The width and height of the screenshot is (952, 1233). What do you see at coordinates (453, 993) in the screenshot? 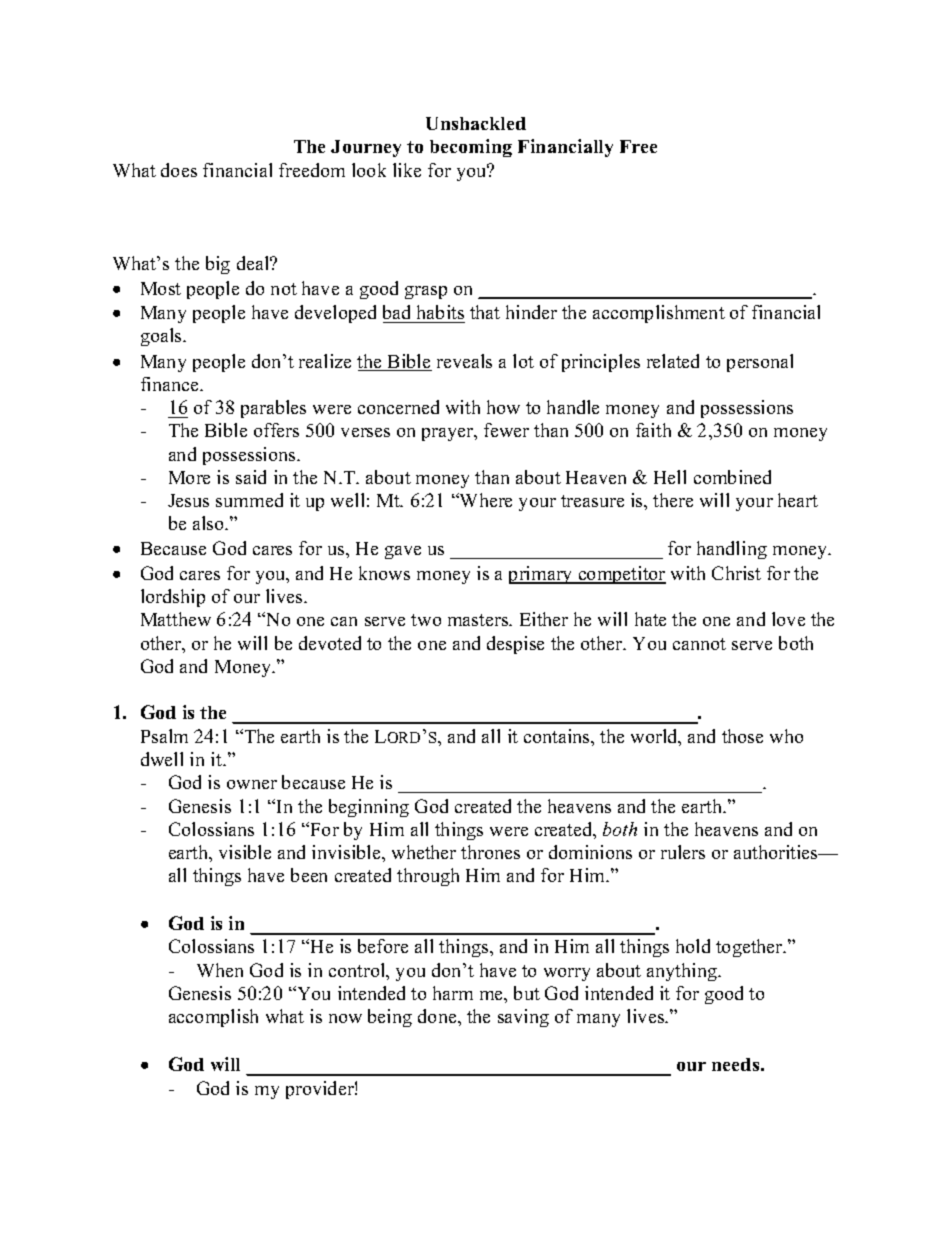
I see `harm` at bounding box center [453, 993].
